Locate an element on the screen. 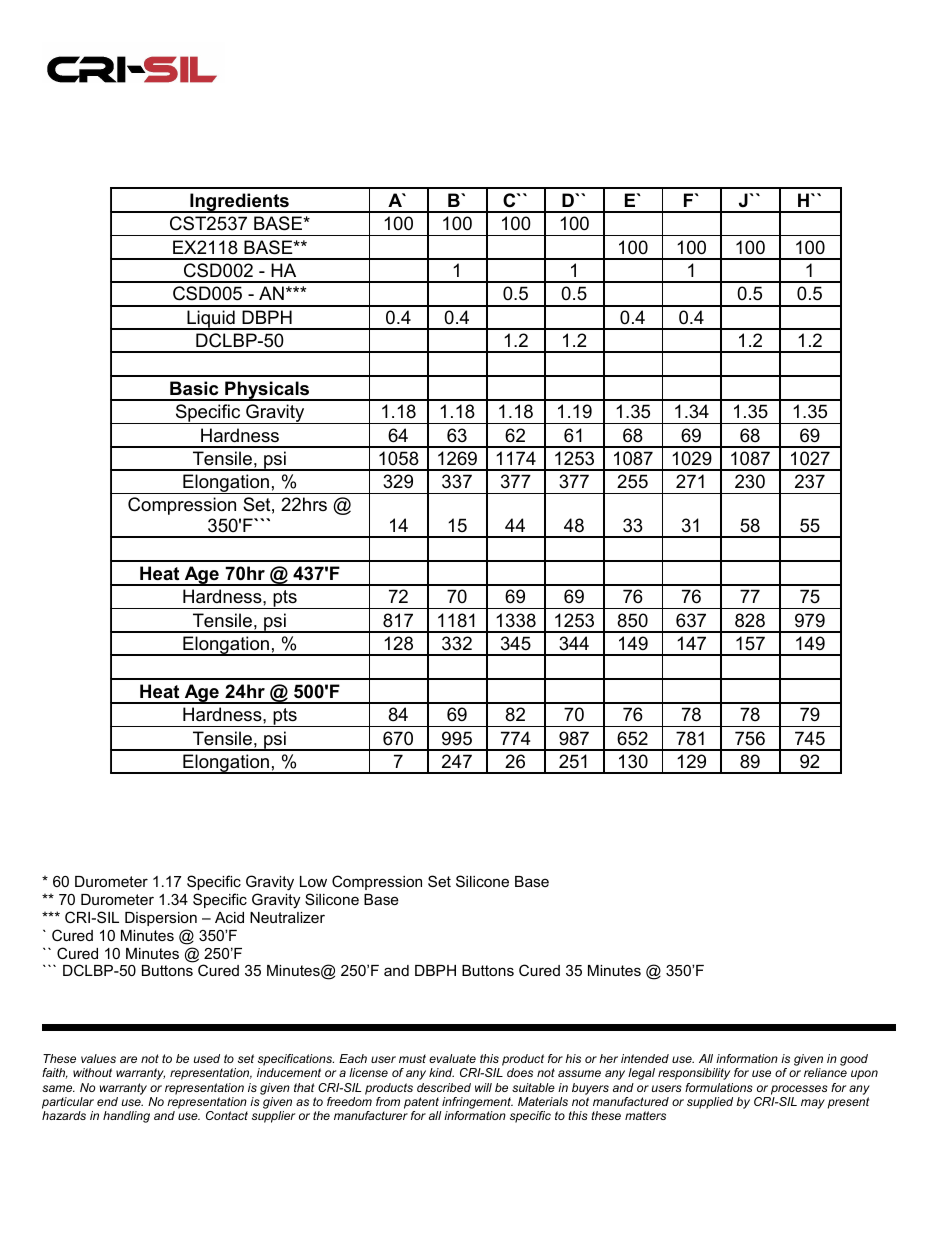  Neutralizer is located at coordinates (287, 917).
